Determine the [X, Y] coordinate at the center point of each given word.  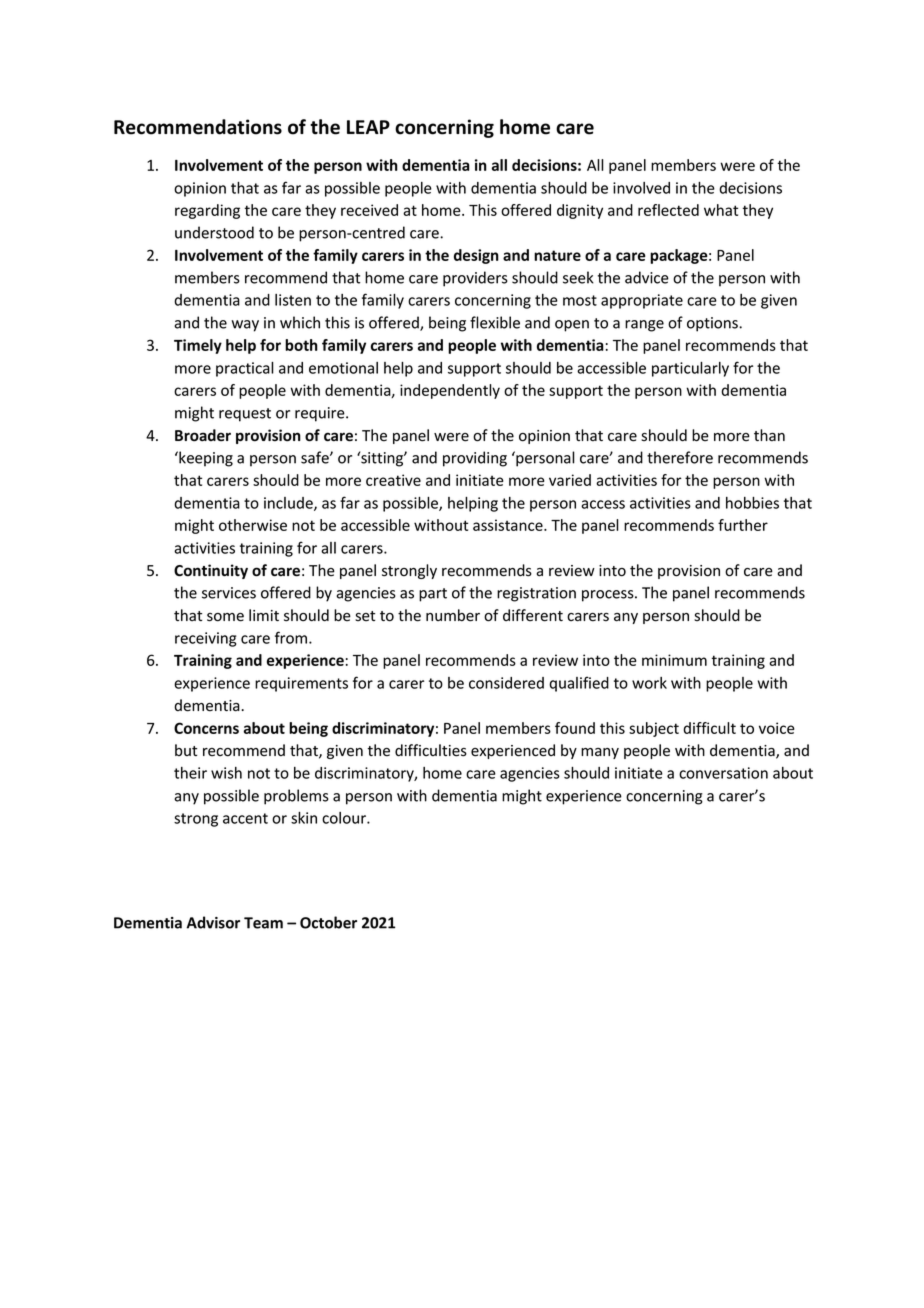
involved [641, 188]
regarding [207, 211]
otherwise [253, 525]
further [743, 525]
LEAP [368, 127]
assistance [509, 525]
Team [263, 923]
